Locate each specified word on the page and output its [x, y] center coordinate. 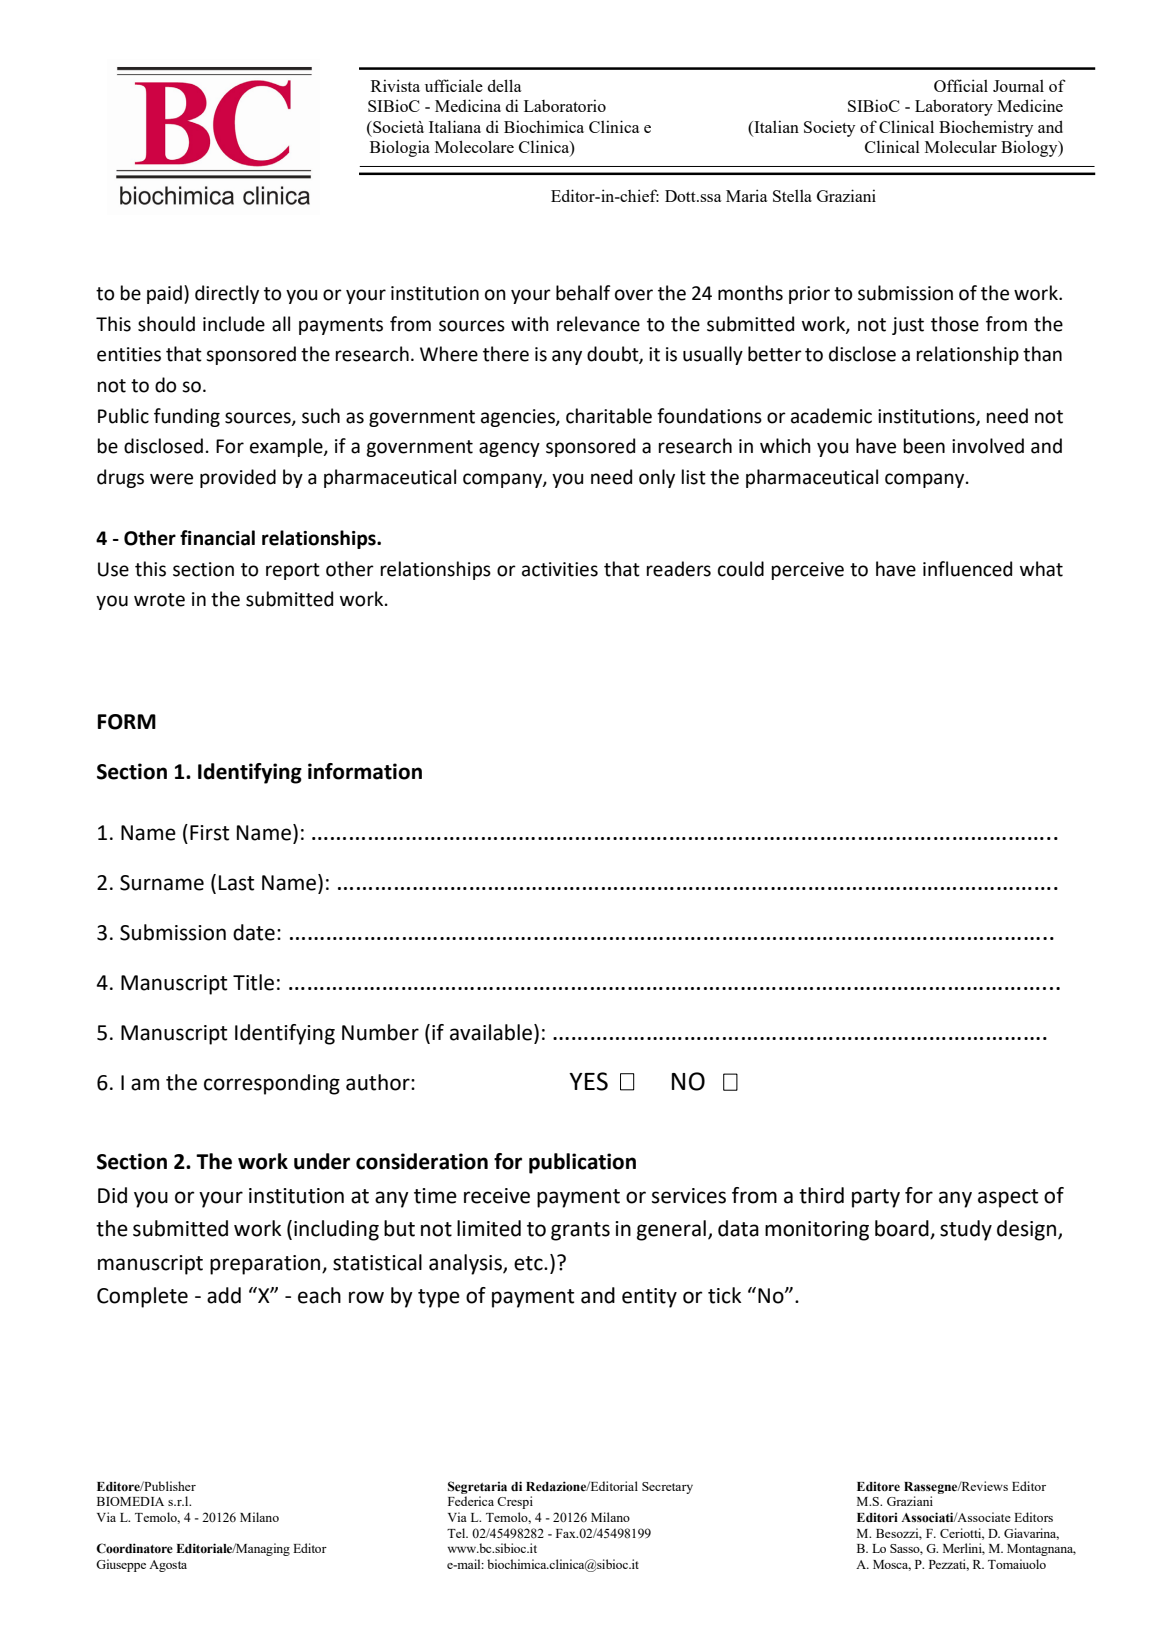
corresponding [272, 1084]
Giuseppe [121, 1565]
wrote [159, 600]
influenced [967, 569]
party [876, 1198]
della [505, 85]
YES [588, 1081]
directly [227, 294]
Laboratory [954, 107]
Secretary [667, 1488]
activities [560, 569]
